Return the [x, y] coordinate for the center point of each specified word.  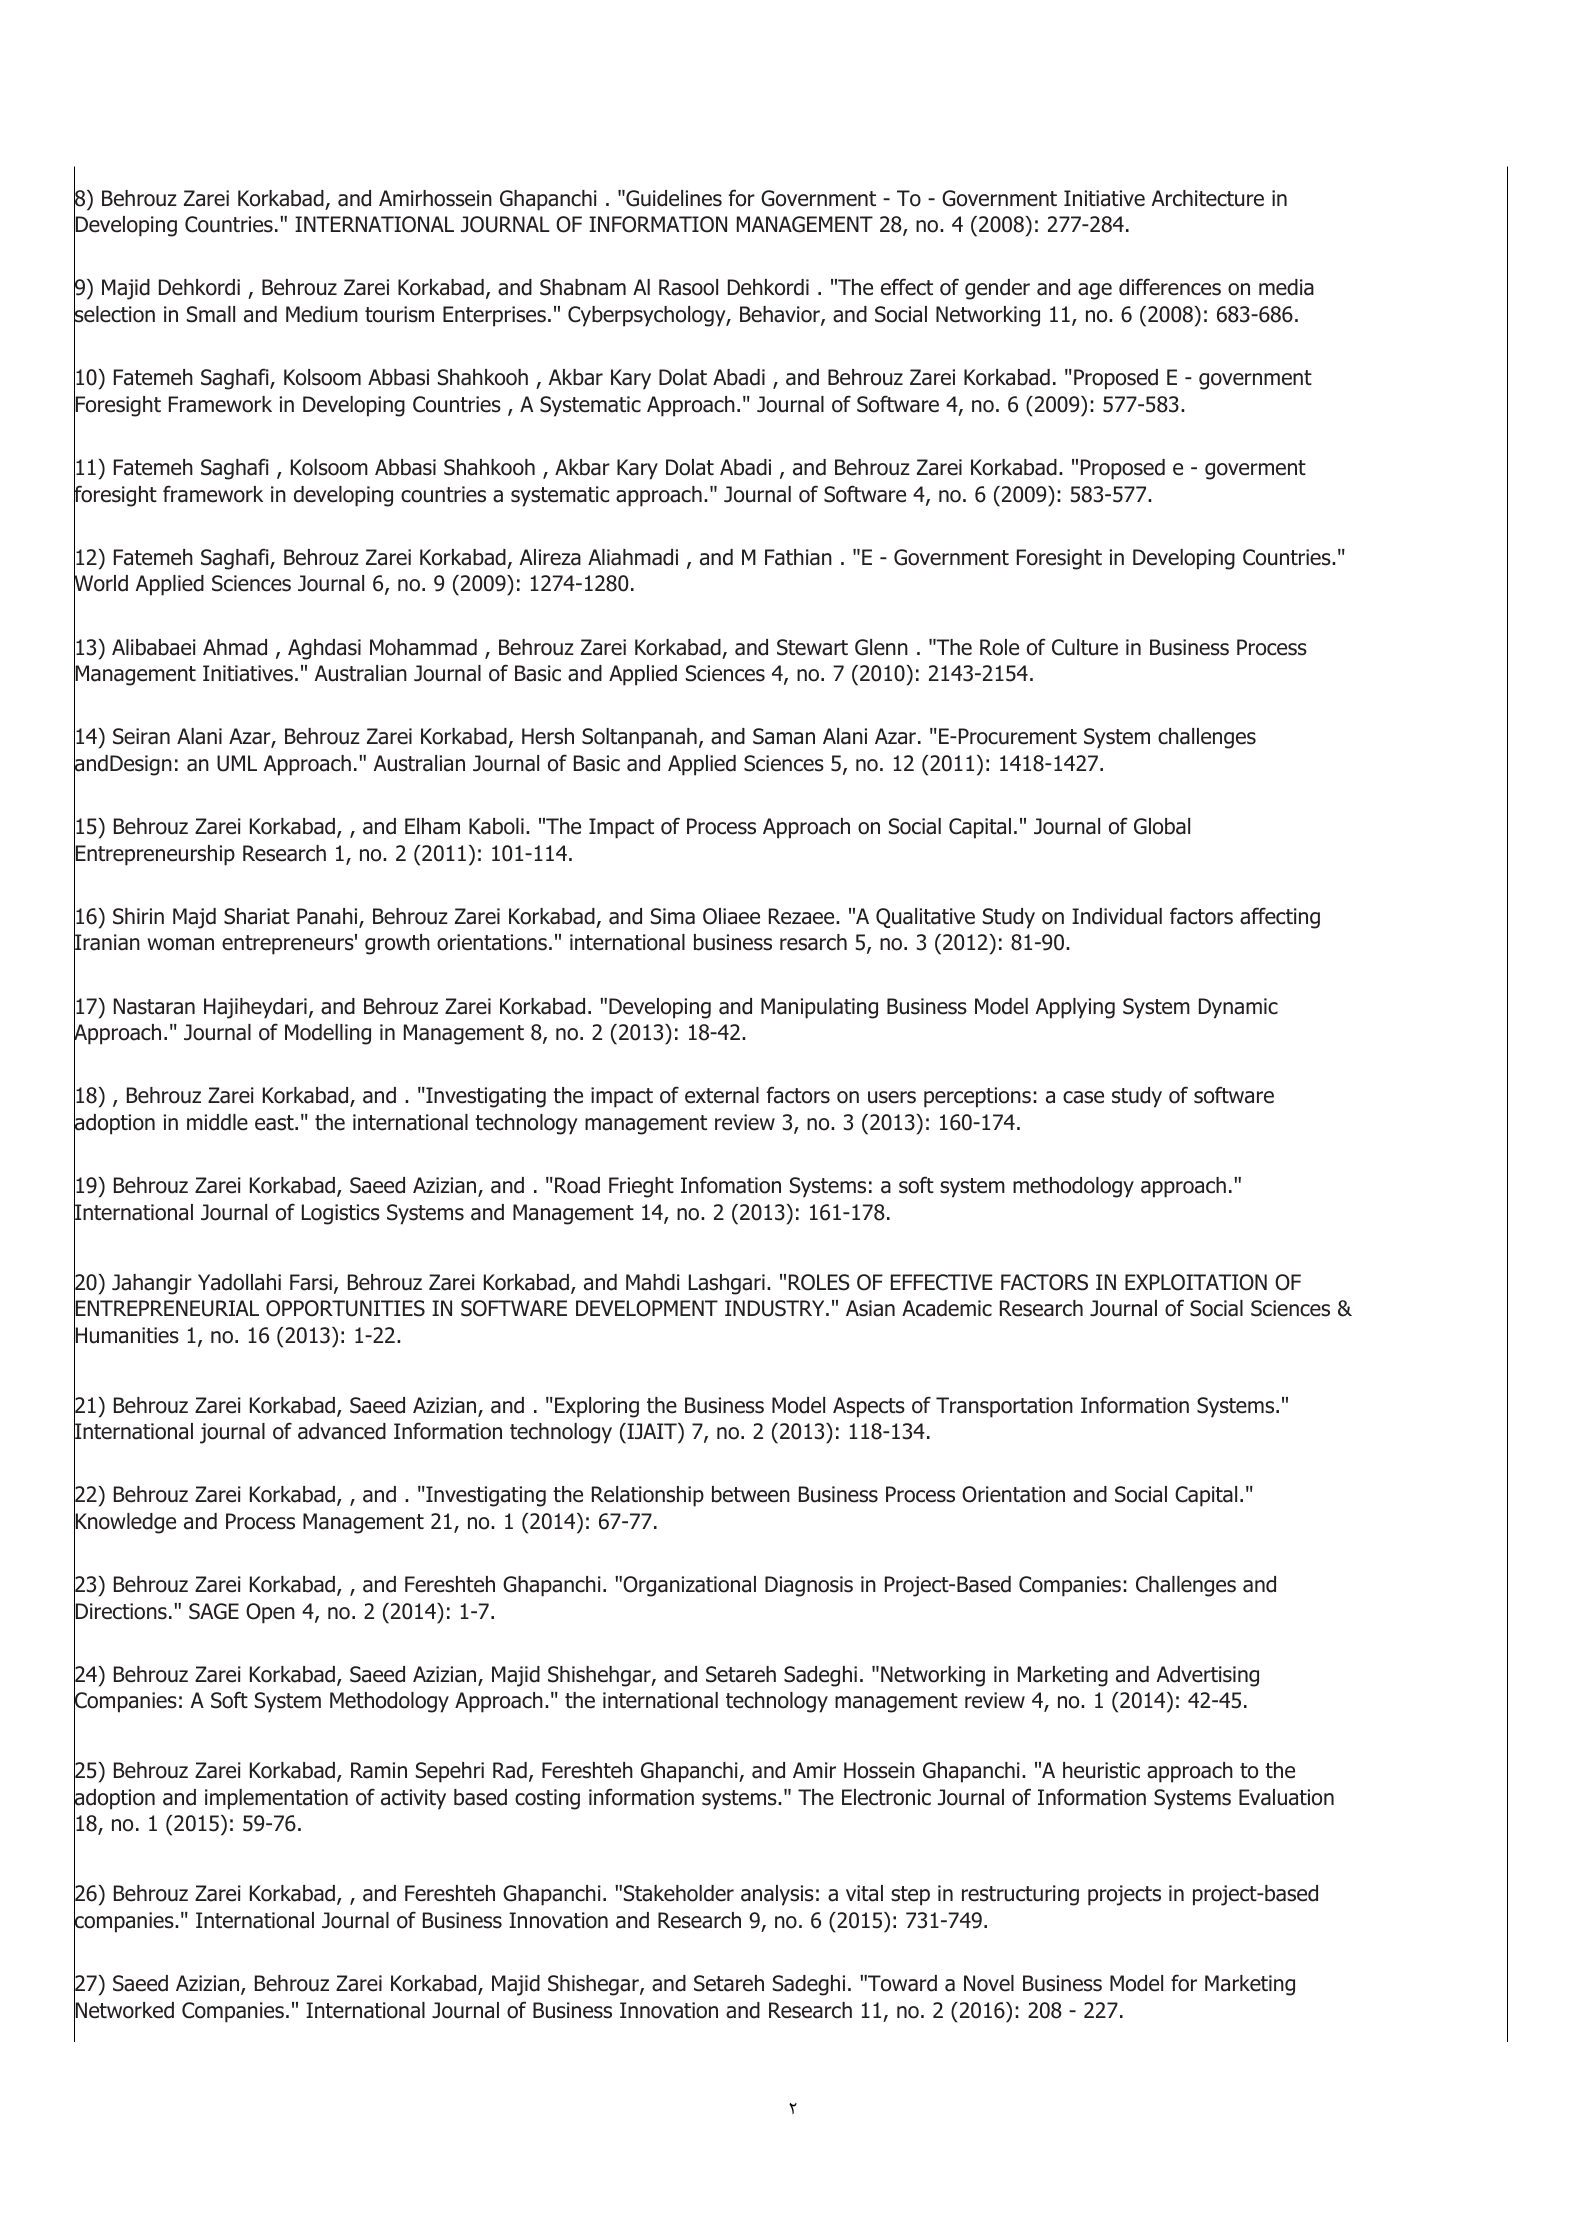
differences [1170, 287]
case [1083, 1097]
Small [211, 314]
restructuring [1020, 1895]
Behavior [781, 315]
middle [217, 1122]
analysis [777, 1895]
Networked [124, 2010]
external [722, 1095]
